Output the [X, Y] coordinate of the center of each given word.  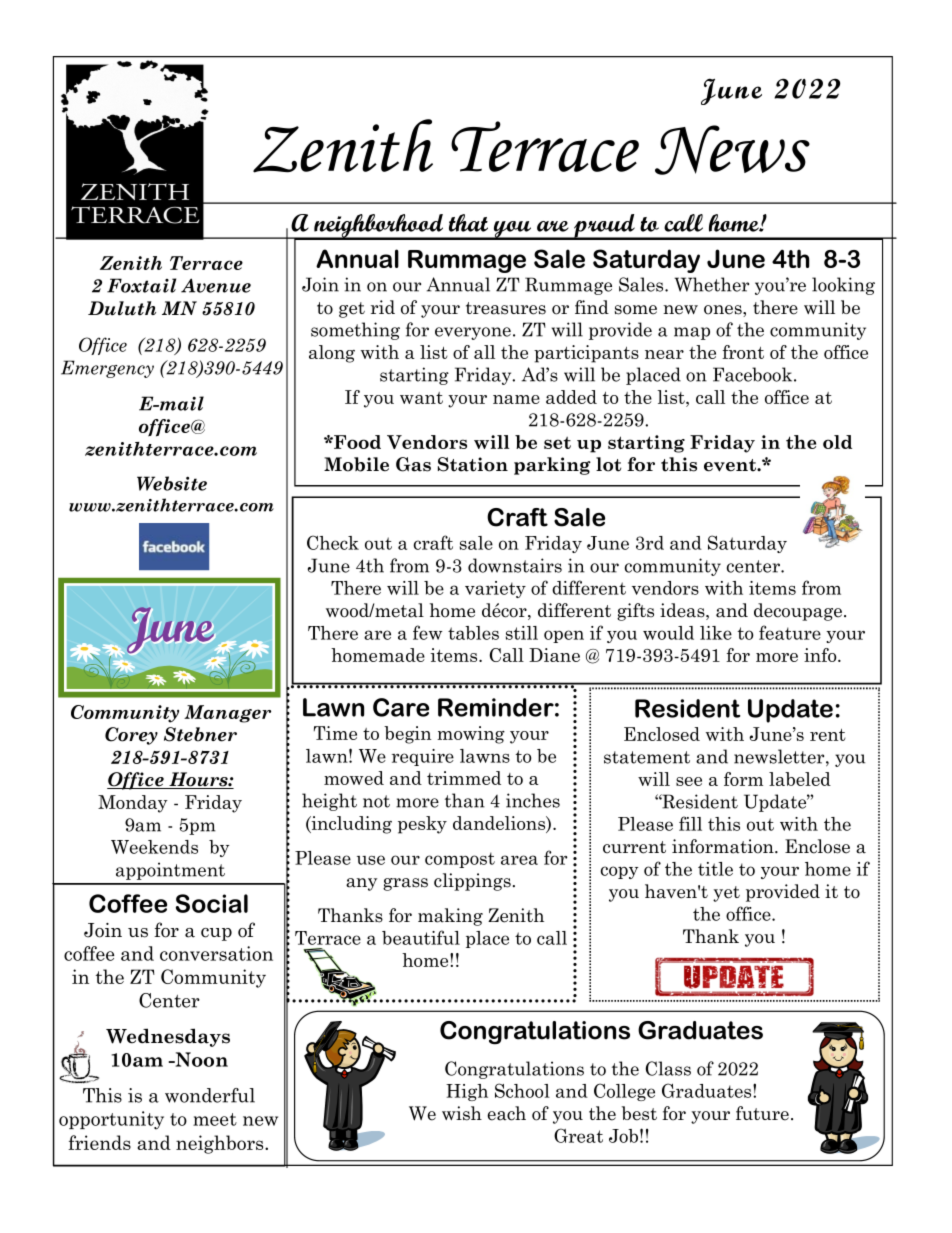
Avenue [216, 285]
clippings [472, 882]
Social [212, 903]
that [468, 223]
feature [790, 632]
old [837, 442]
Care [401, 707]
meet [215, 1119]
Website [172, 483]
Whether [711, 284]
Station [473, 464]
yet [726, 894]
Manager [227, 714]
